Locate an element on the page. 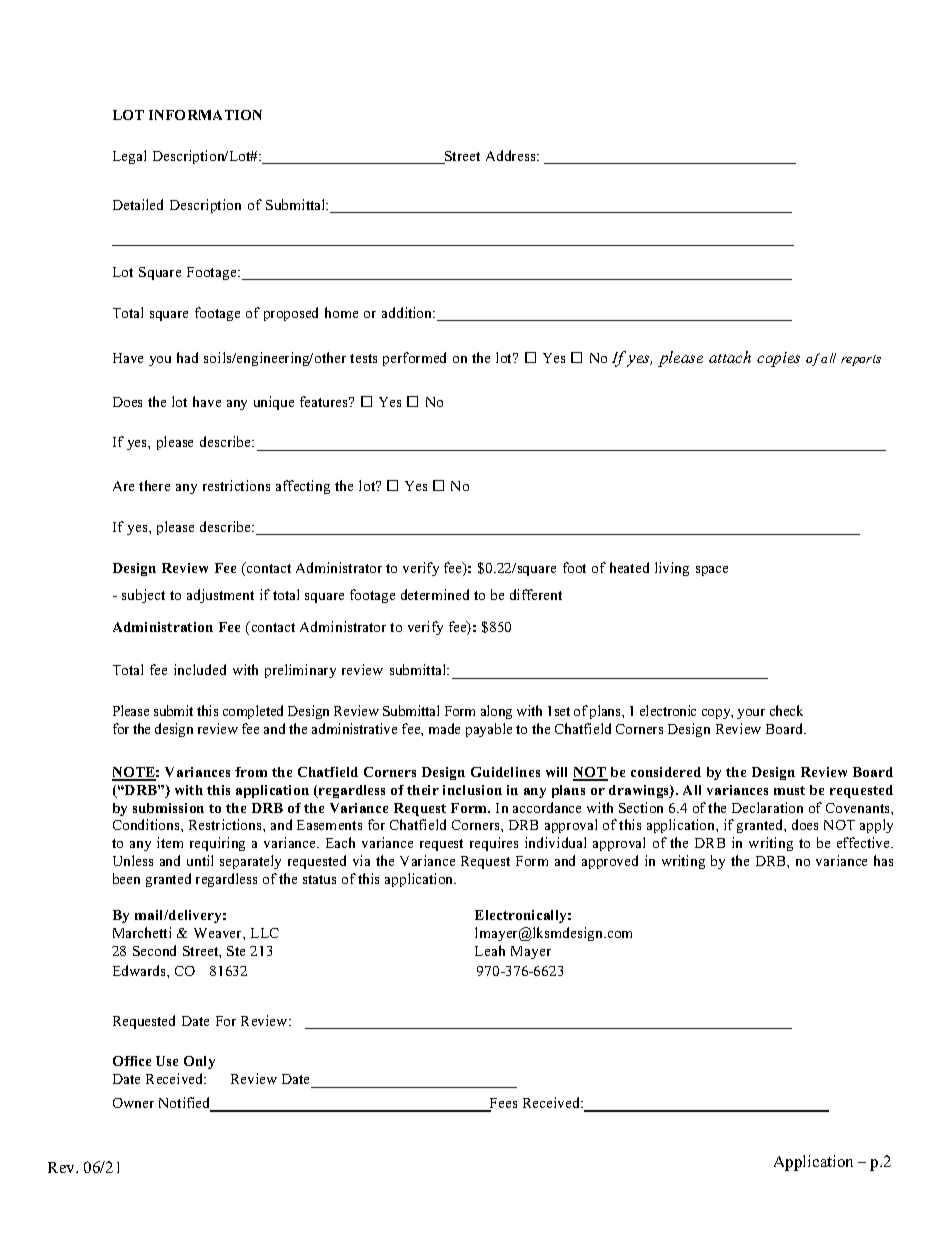 Image resolution: width=952 pixels, height=1233 pixels. Detailed is located at coordinates (138, 204).
